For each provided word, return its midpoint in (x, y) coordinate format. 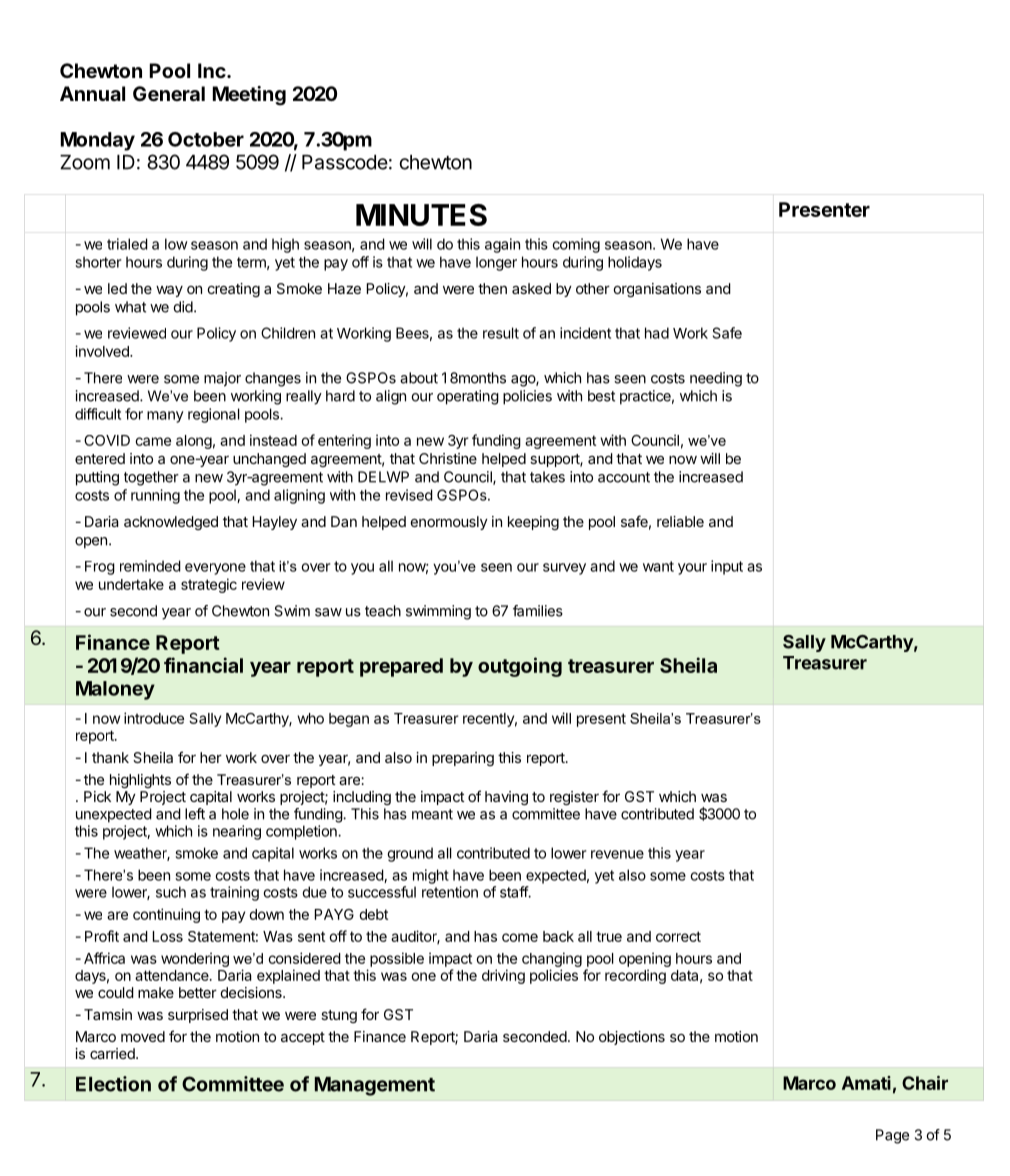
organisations (657, 290)
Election (113, 1084)
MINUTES (421, 215)
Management (375, 1086)
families (538, 611)
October (206, 139)
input (727, 567)
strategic (209, 585)
